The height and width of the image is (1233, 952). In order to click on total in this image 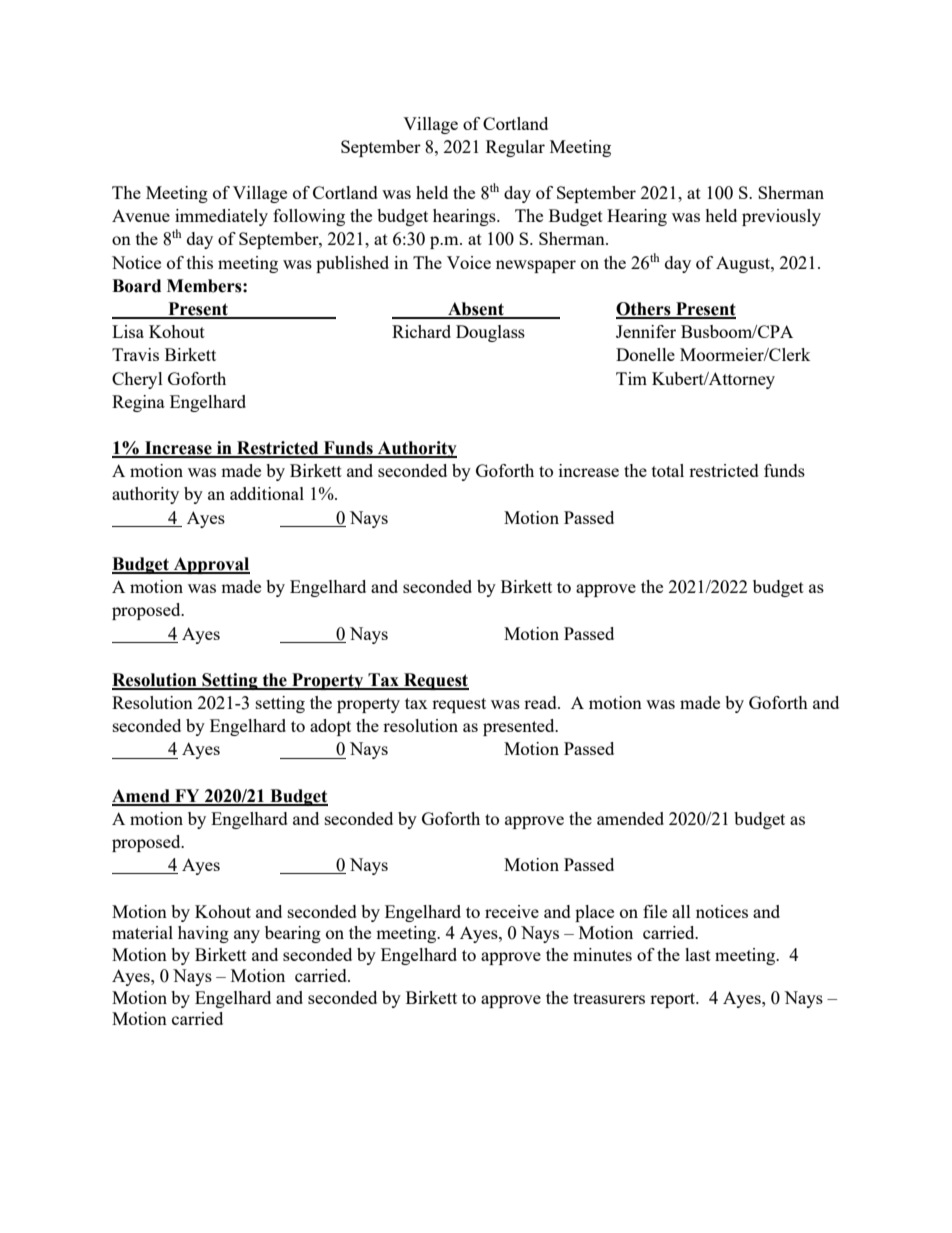, I will do `click(668, 470)`.
